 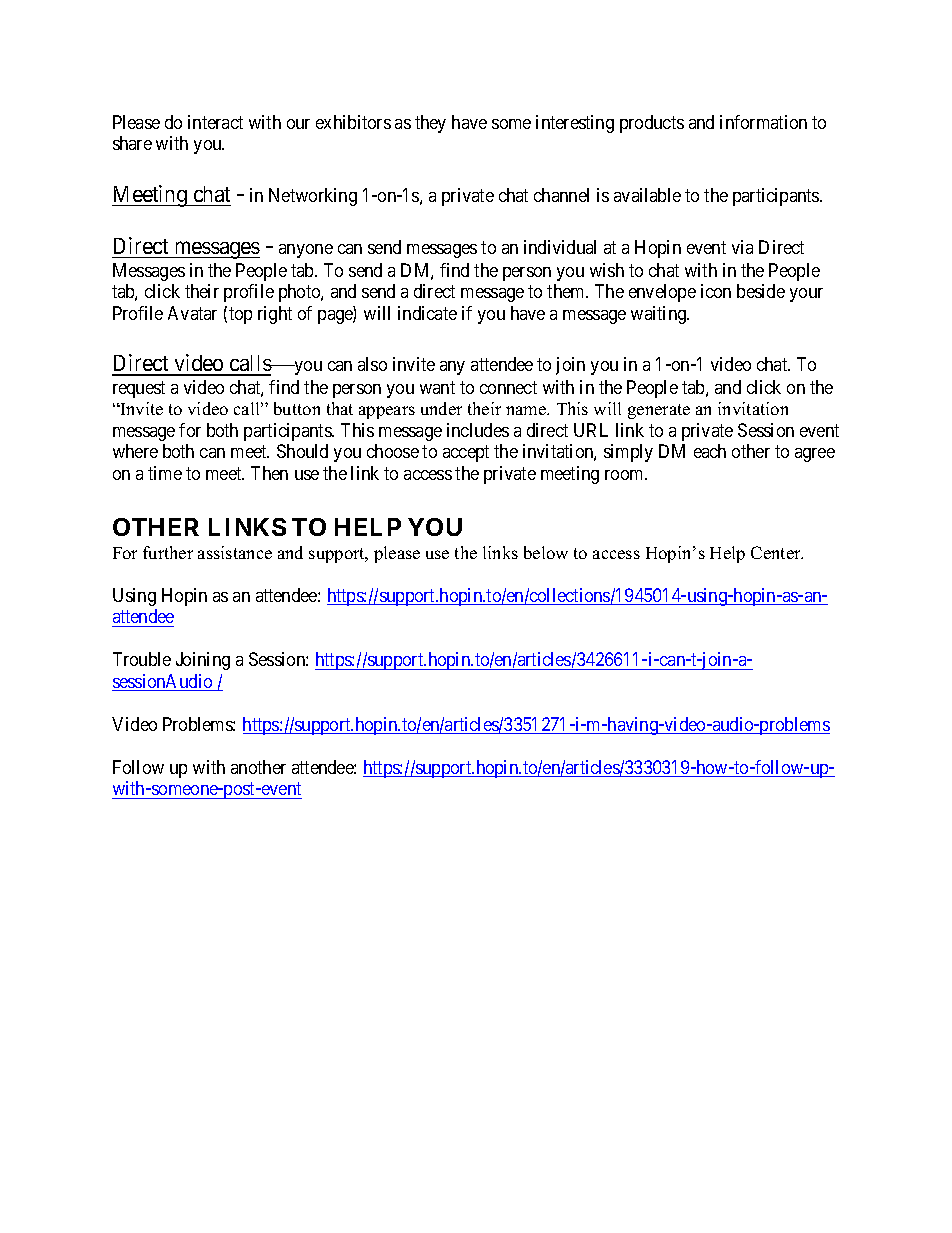 I want to click on below, so click(x=546, y=552).
